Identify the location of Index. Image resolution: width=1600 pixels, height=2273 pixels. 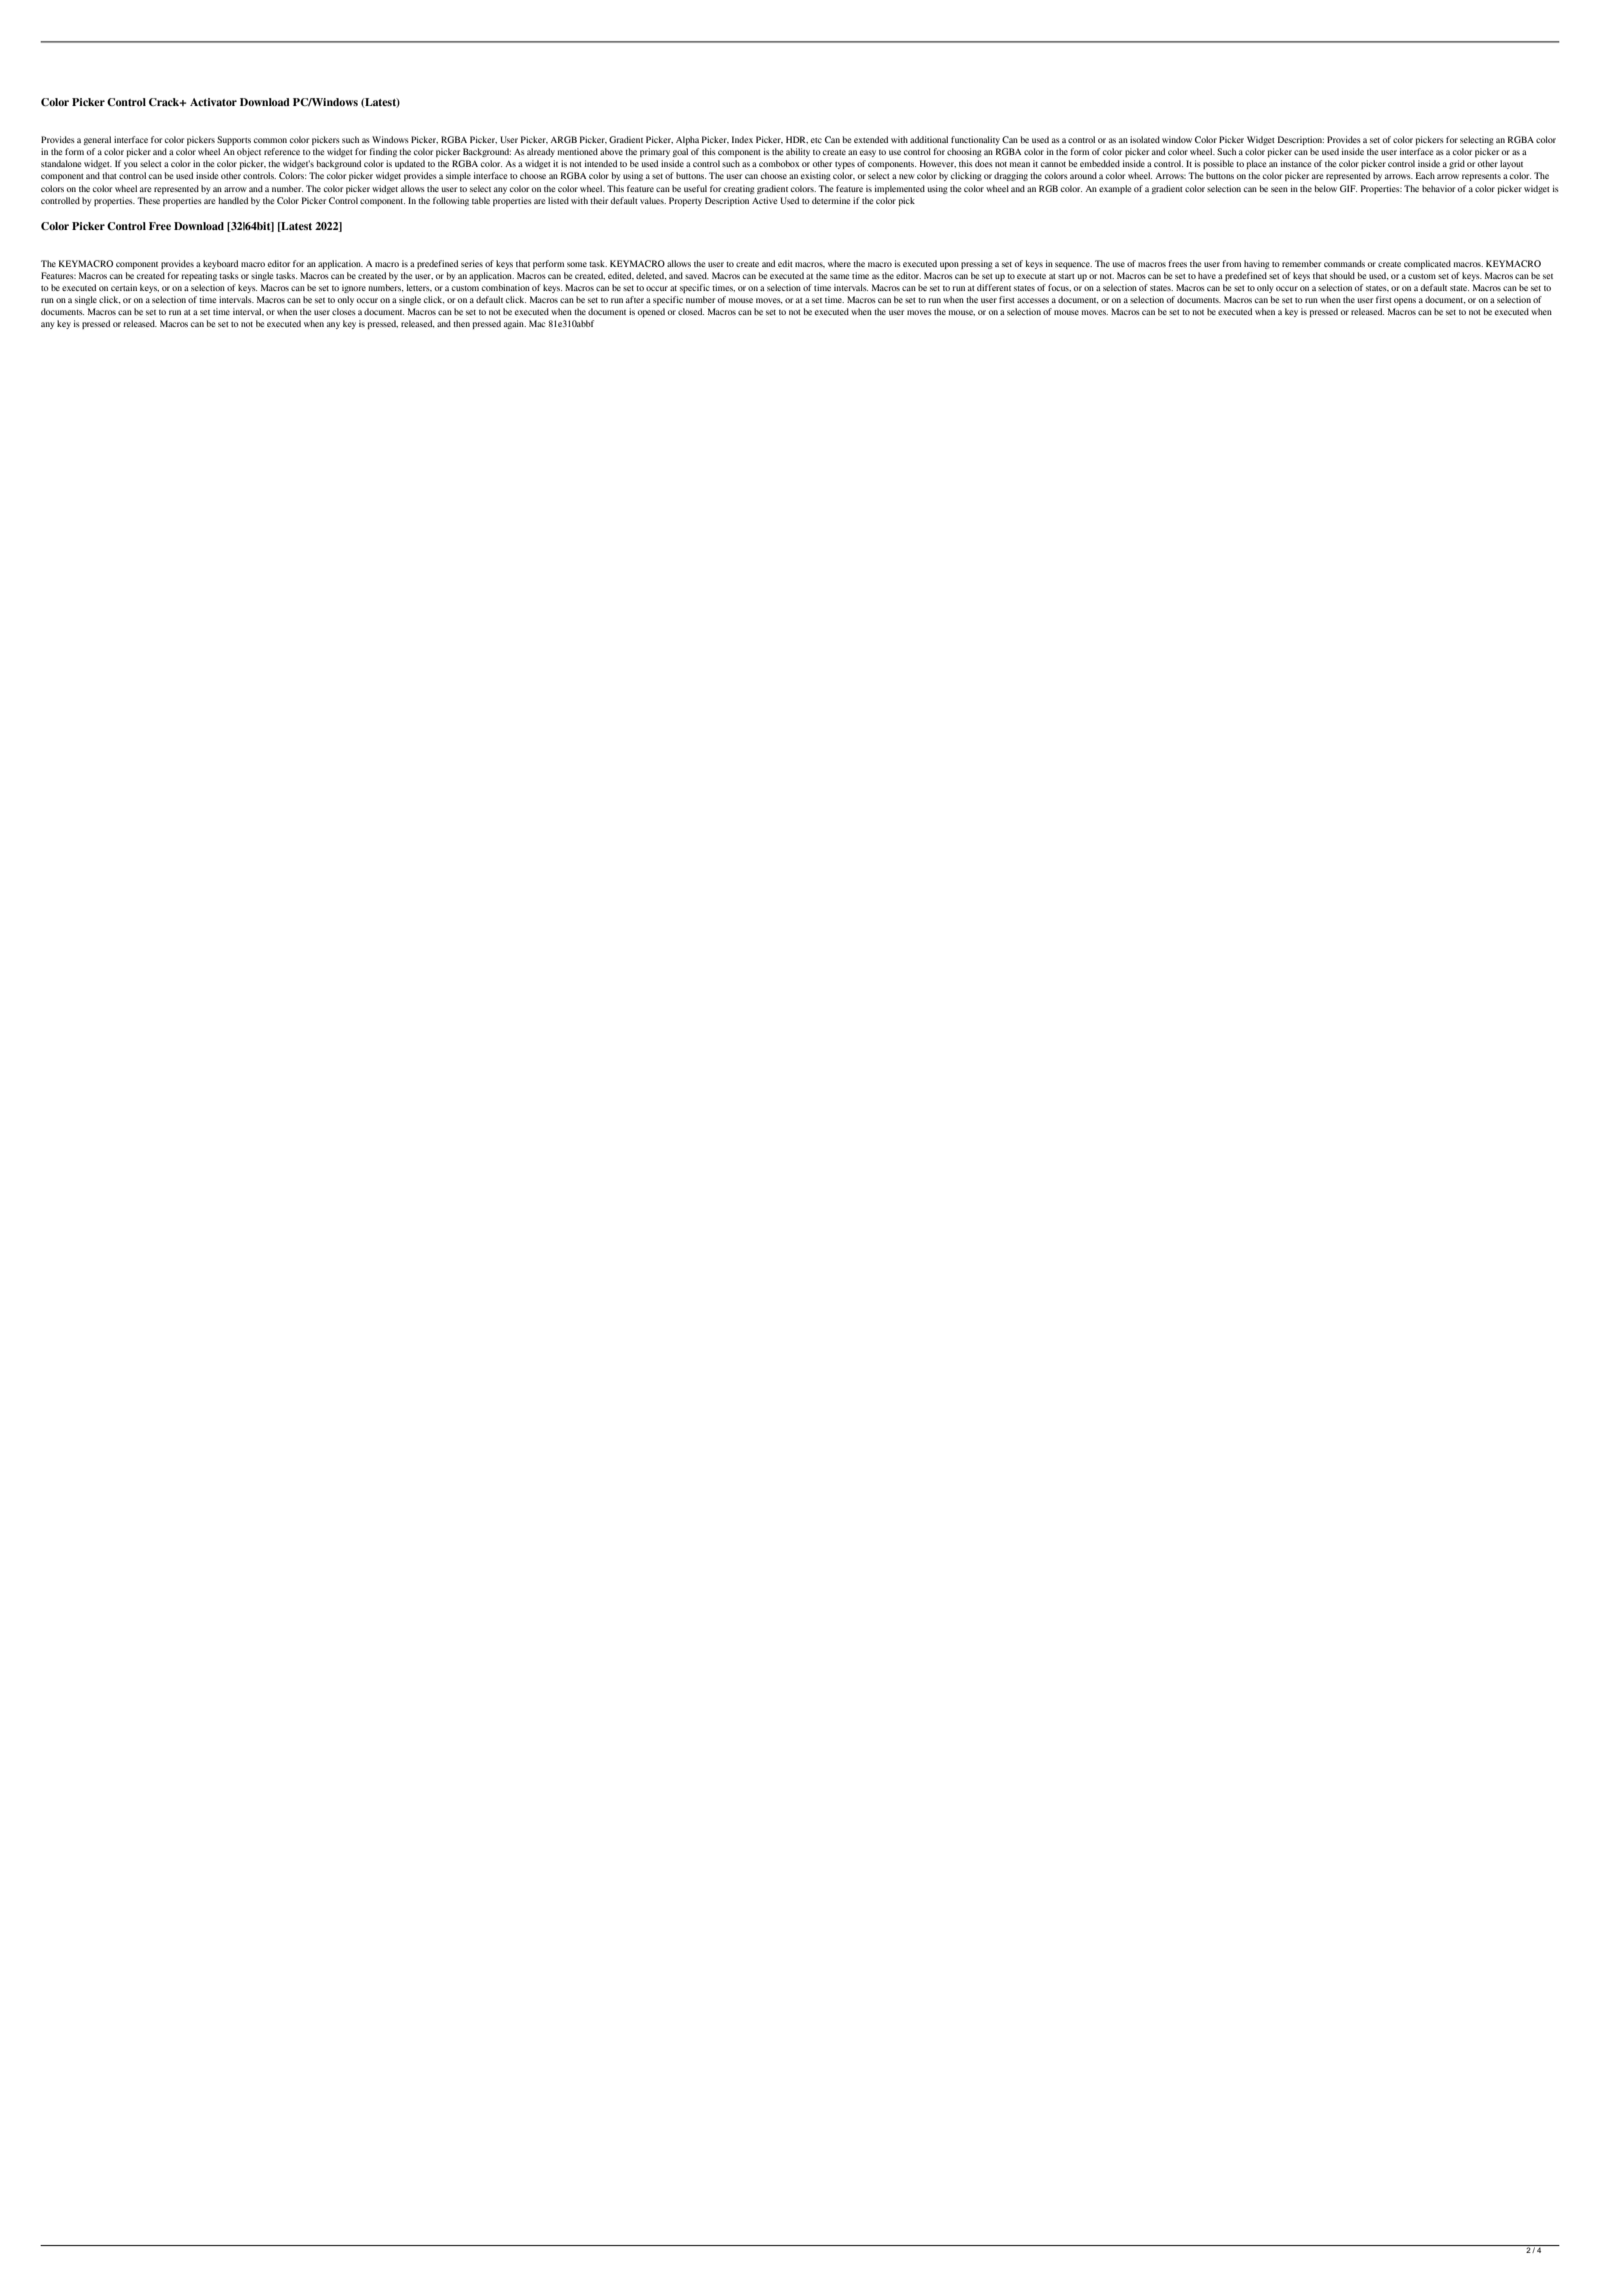
(742, 139).
